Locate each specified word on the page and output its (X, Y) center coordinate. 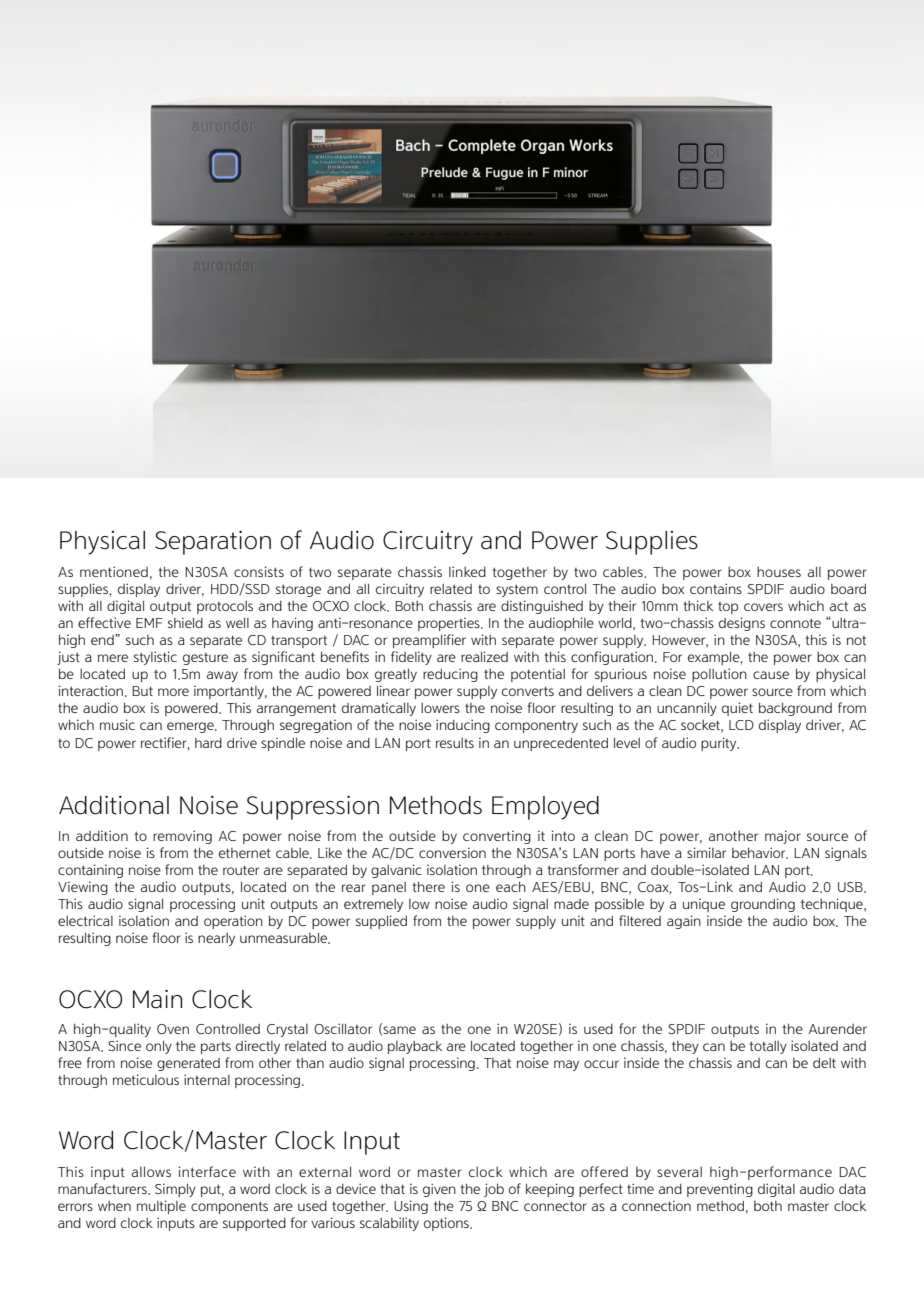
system (517, 590)
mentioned (114, 571)
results (455, 743)
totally (768, 1047)
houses (779, 572)
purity (720, 744)
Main (157, 999)
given (439, 1190)
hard (208, 743)
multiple (161, 1207)
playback (415, 1047)
